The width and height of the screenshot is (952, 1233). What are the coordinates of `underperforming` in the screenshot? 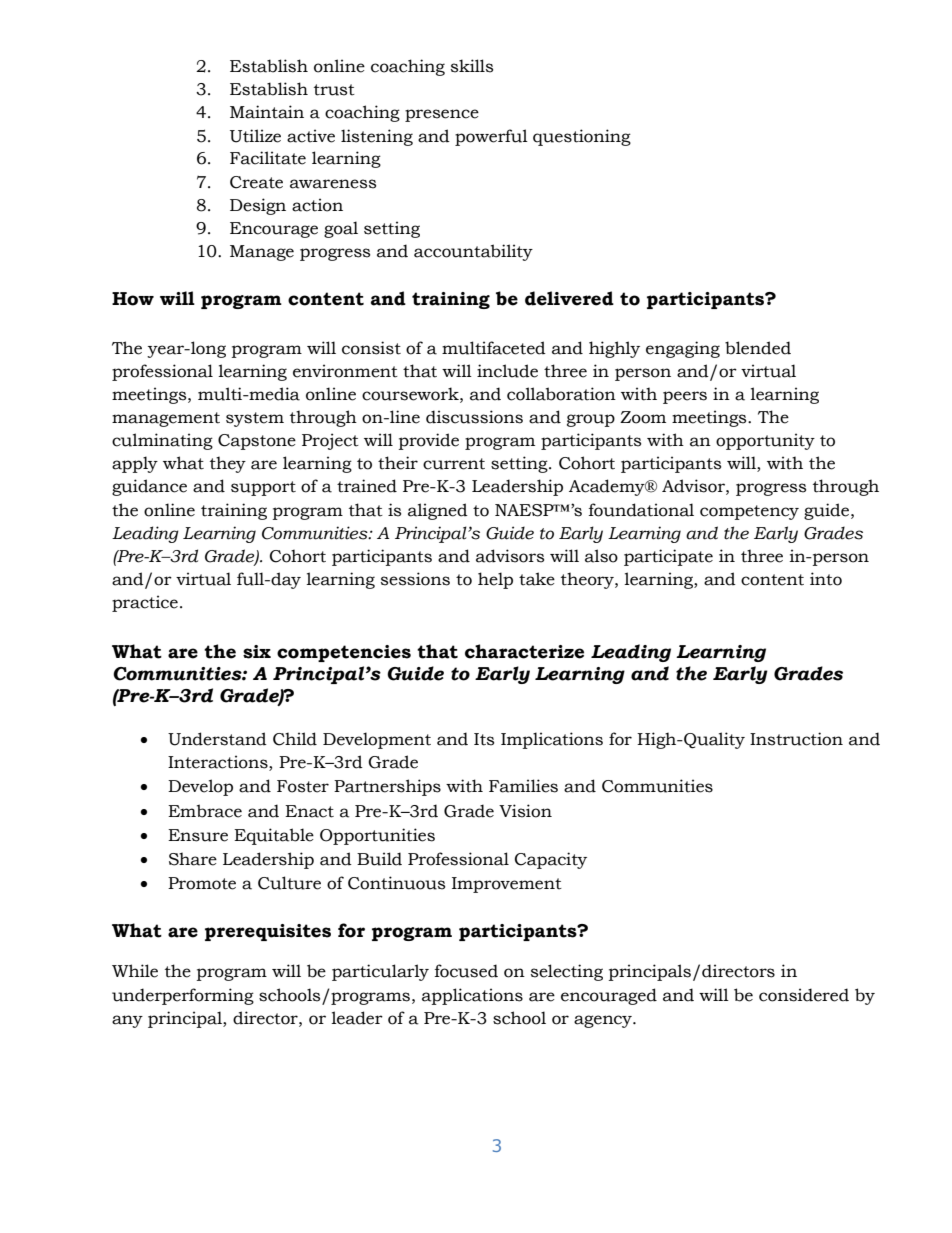 It's located at (183, 996).
